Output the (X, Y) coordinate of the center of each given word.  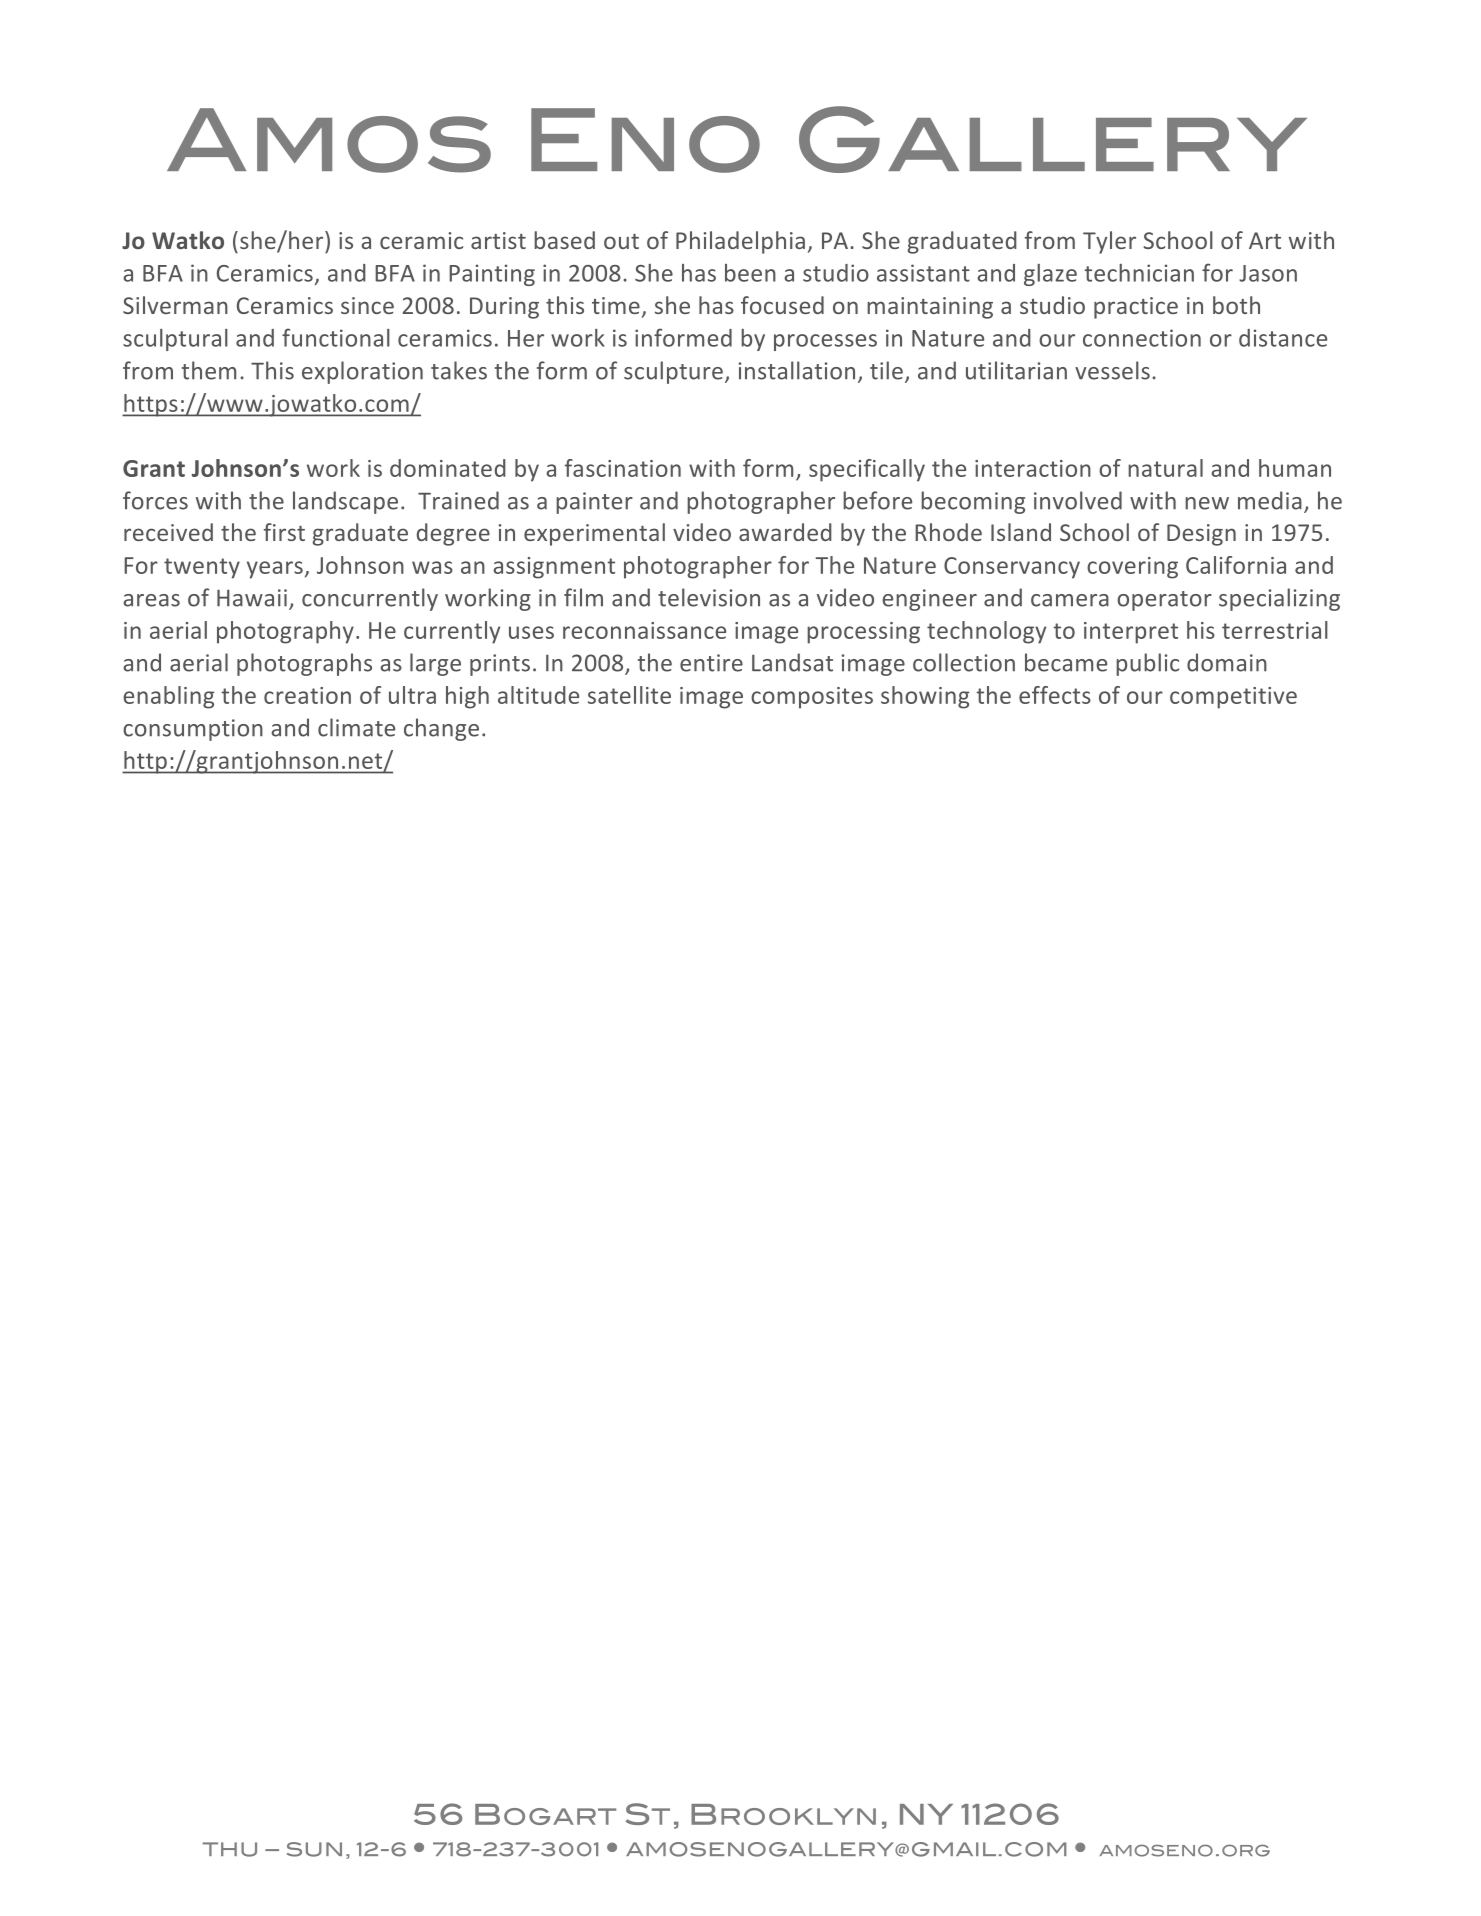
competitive (1233, 698)
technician (1139, 273)
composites (812, 698)
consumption (193, 730)
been (750, 273)
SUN (314, 1849)
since (367, 305)
